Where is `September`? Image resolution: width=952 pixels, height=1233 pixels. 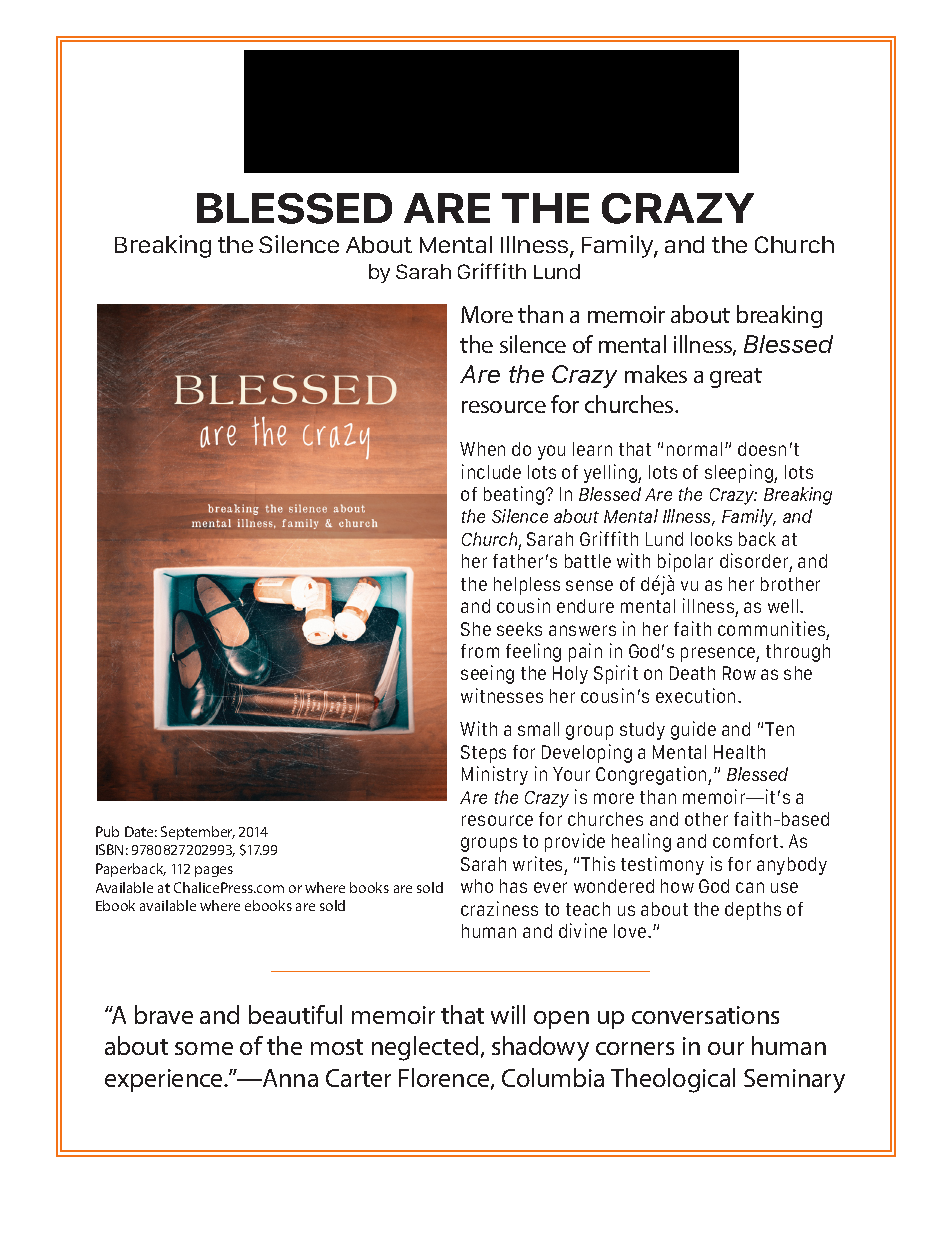
September is located at coordinates (198, 833).
